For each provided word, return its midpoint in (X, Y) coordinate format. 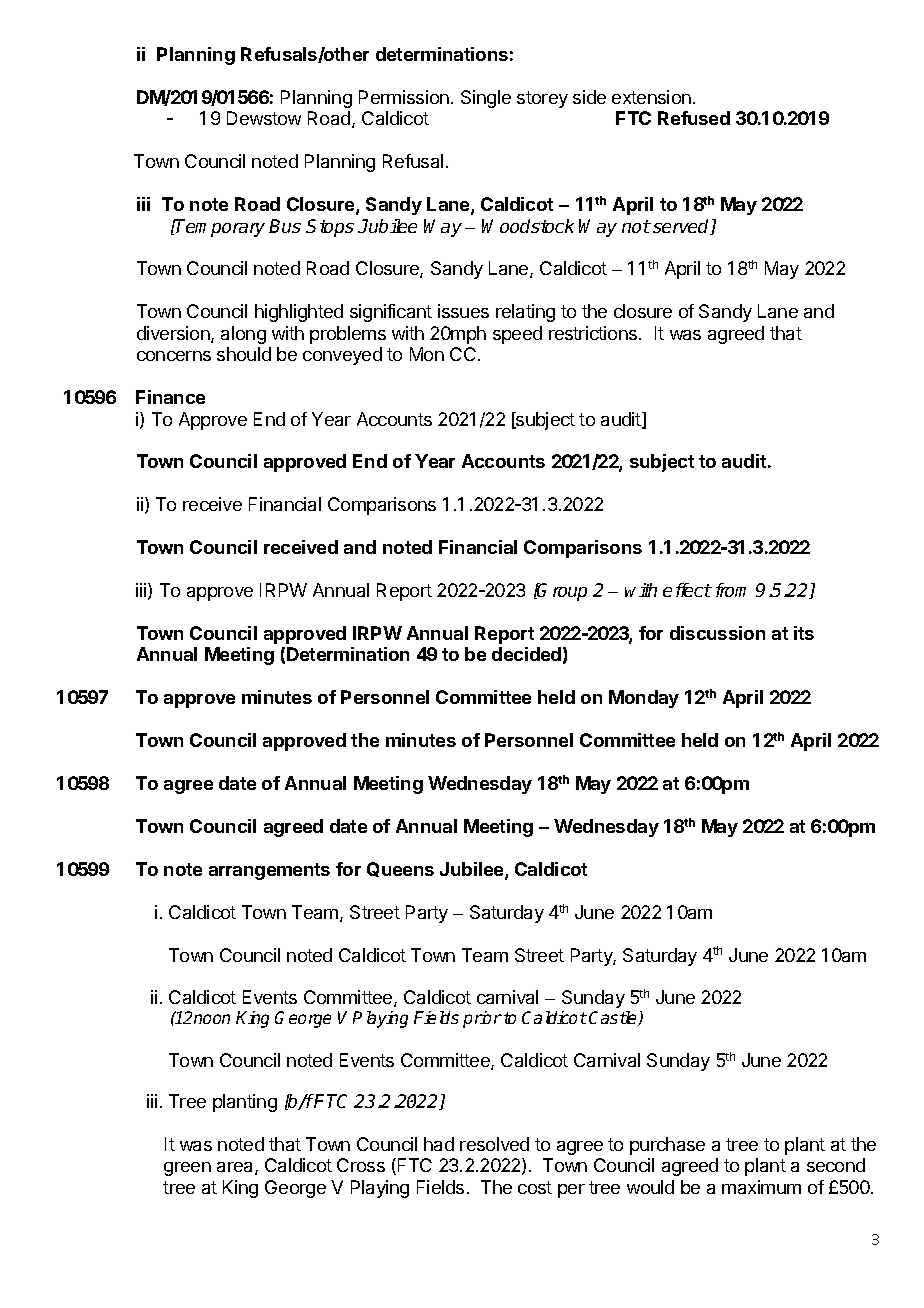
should (244, 354)
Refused (694, 118)
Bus (285, 226)
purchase (667, 1146)
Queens (400, 869)
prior (482, 1019)
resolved (494, 1144)
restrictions (594, 333)
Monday (644, 699)
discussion (717, 633)
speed (517, 335)
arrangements (269, 871)
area (236, 1168)
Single (486, 99)
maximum (761, 1187)
